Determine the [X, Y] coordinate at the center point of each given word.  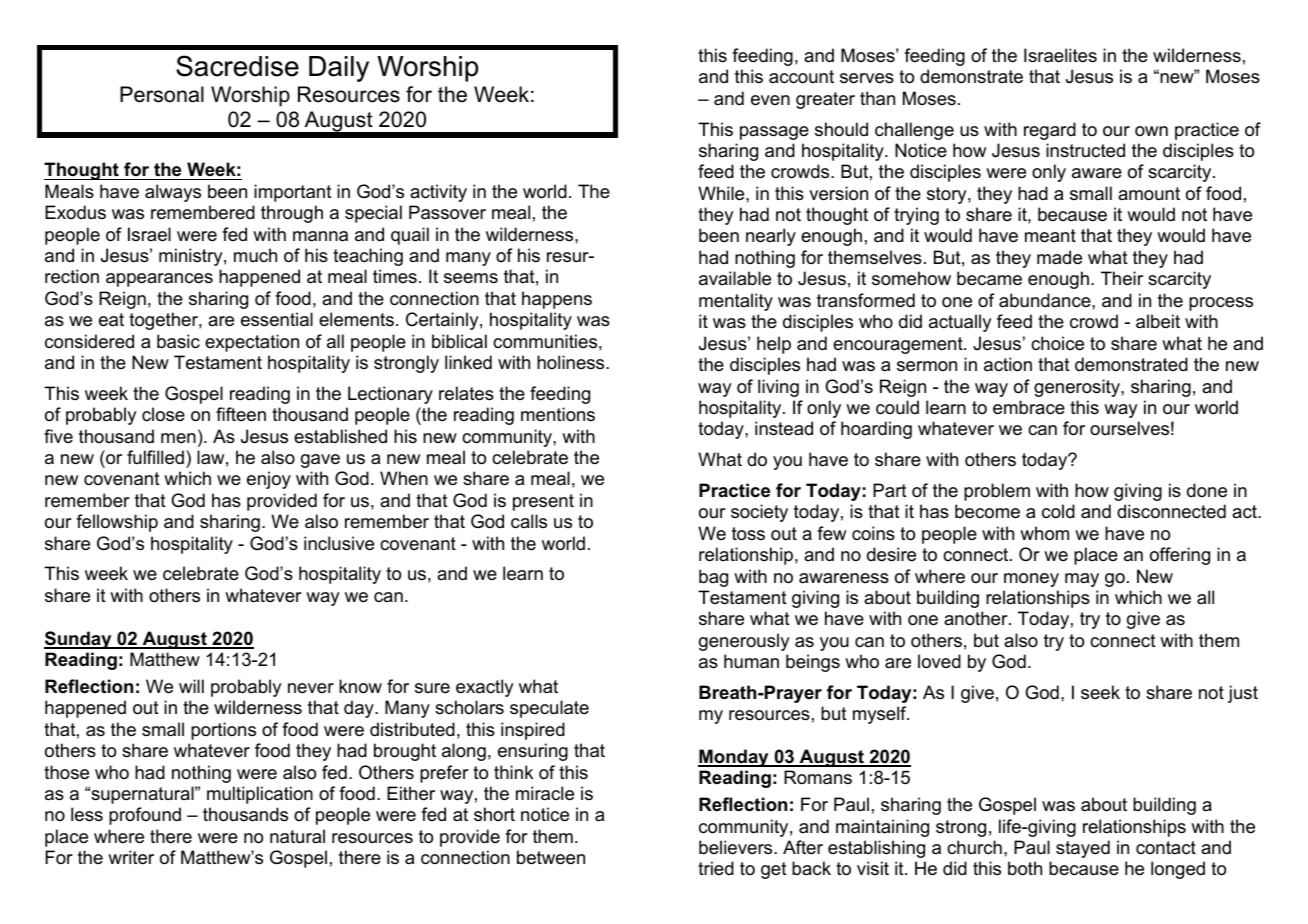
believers [737, 847]
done [1207, 490]
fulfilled [155, 457]
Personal [162, 94]
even [770, 100]
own [1151, 131]
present [543, 502]
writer [131, 857]
